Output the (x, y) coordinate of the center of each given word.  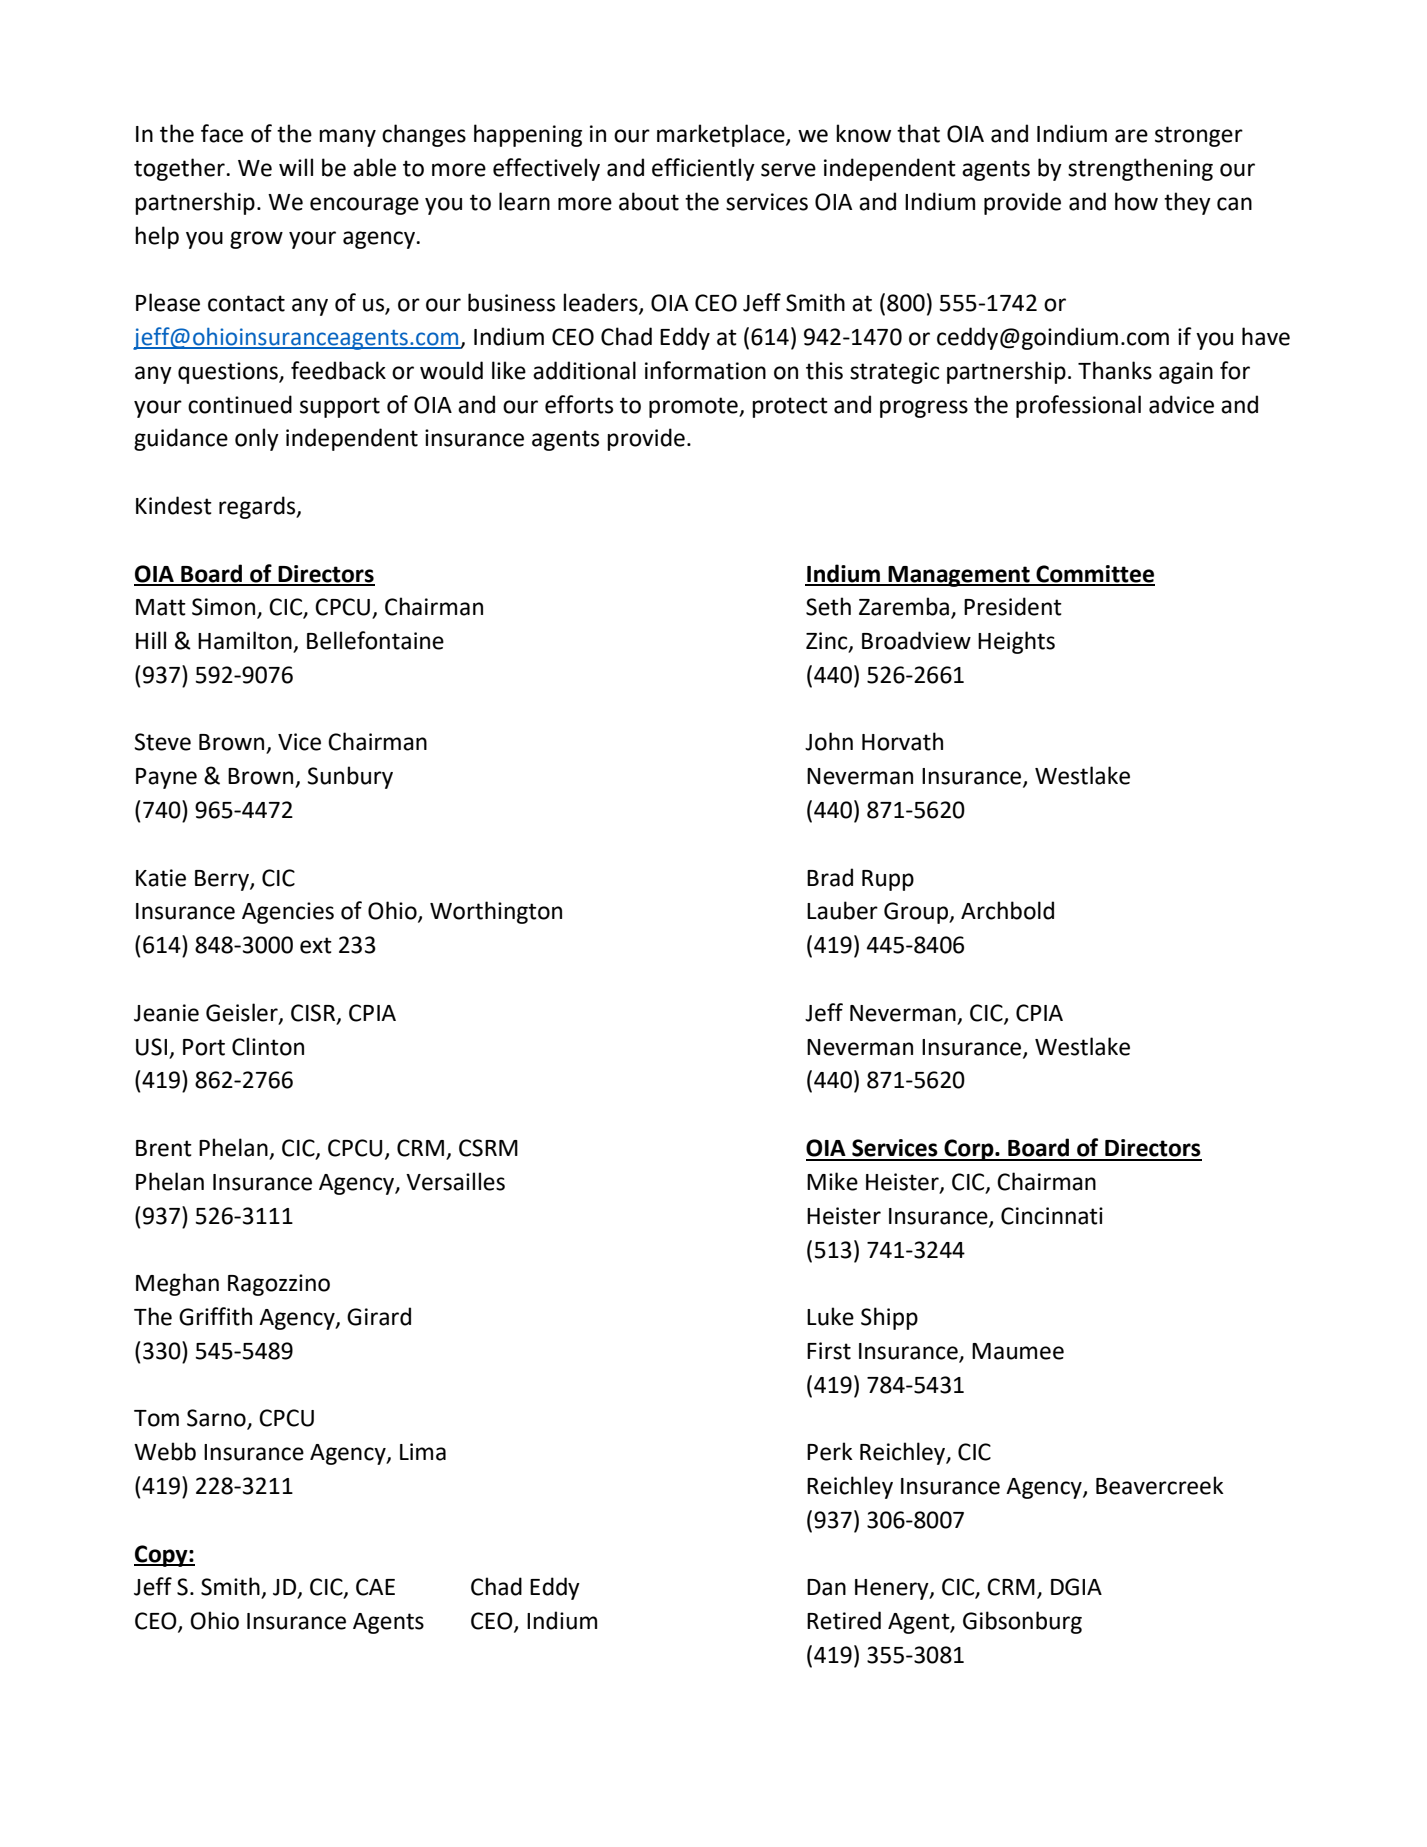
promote (694, 407)
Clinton (268, 1046)
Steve (163, 742)
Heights (1016, 642)
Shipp (889, 1318)
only (257, 439)
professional (1078, 406)
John (829, 741)
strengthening (1140, 169)
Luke (830, 1316)
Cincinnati (1052, 1216)
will (296, 167)
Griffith (215, 1316)
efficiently (703, 169)
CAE (375, 1587)
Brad (830, 877)
